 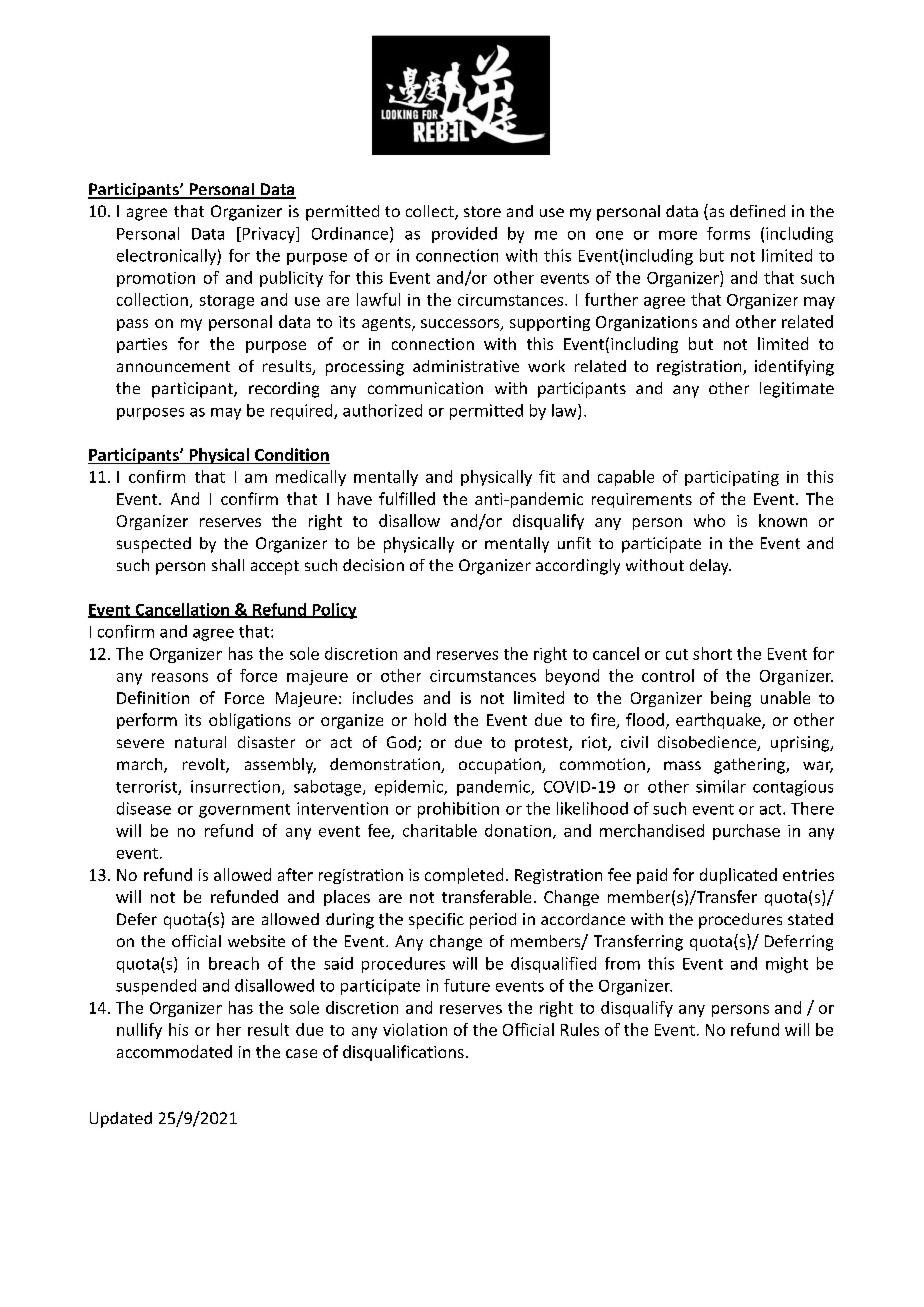 What do you see at coordinates (244, 811) in the screenshot?
I see `government` at bounding box center [244, 811].
